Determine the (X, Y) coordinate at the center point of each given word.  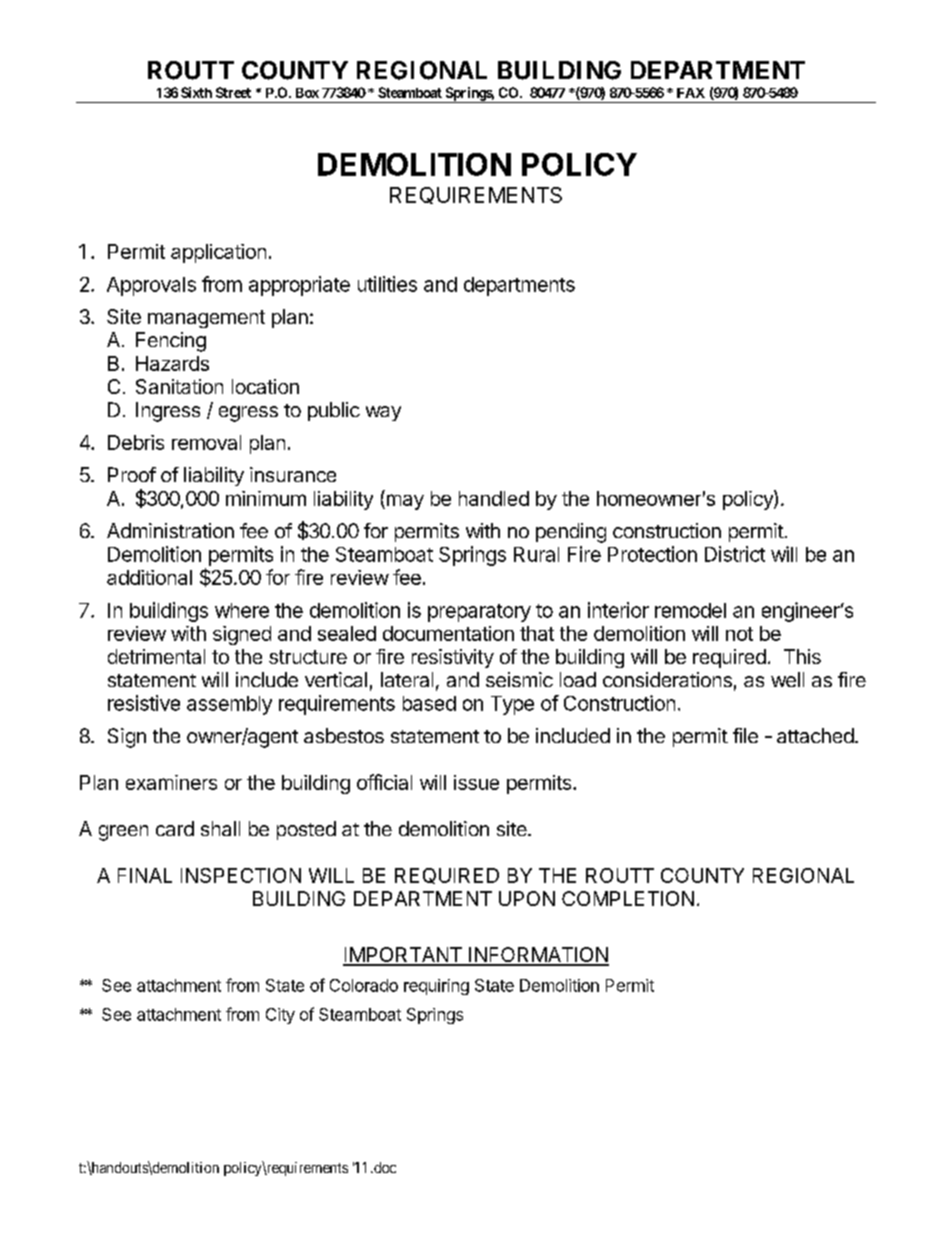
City (280, 1016)
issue (476, 782)
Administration (170, 530)
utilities (387, 284)
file (745, 735)
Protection (652, 554)
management (206, 319)
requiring (436, 987)
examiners (171, 782)
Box (307, 93)
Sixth (196, 92)
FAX (691, 93)
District (735, 554)
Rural (536, 554)
